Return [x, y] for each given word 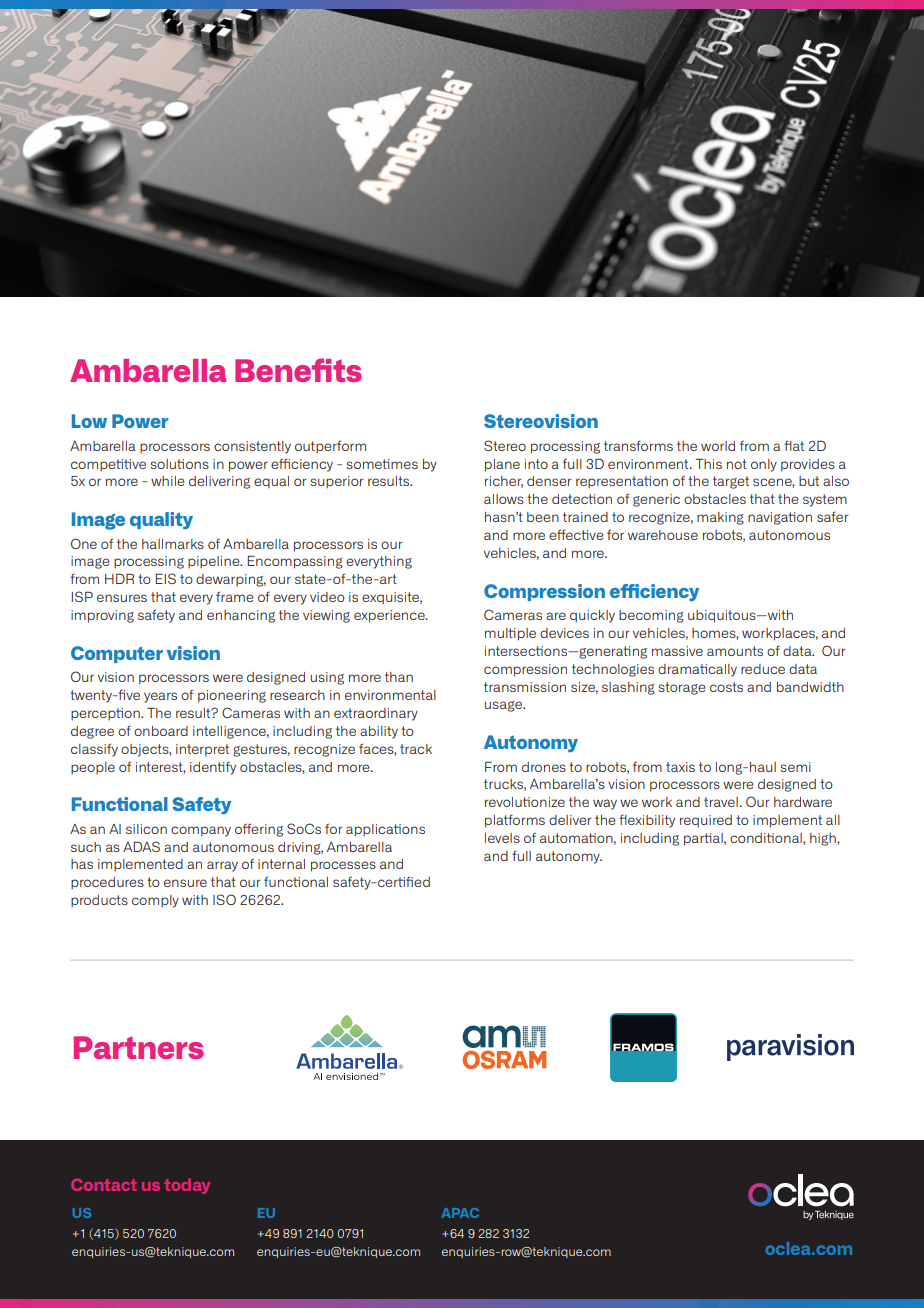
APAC [460, 1213]
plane [502, 465]
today [187, 1186]
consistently [252, 447]
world [718, 446]
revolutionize [525, 802]
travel [721, 802]
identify [213, 768]
